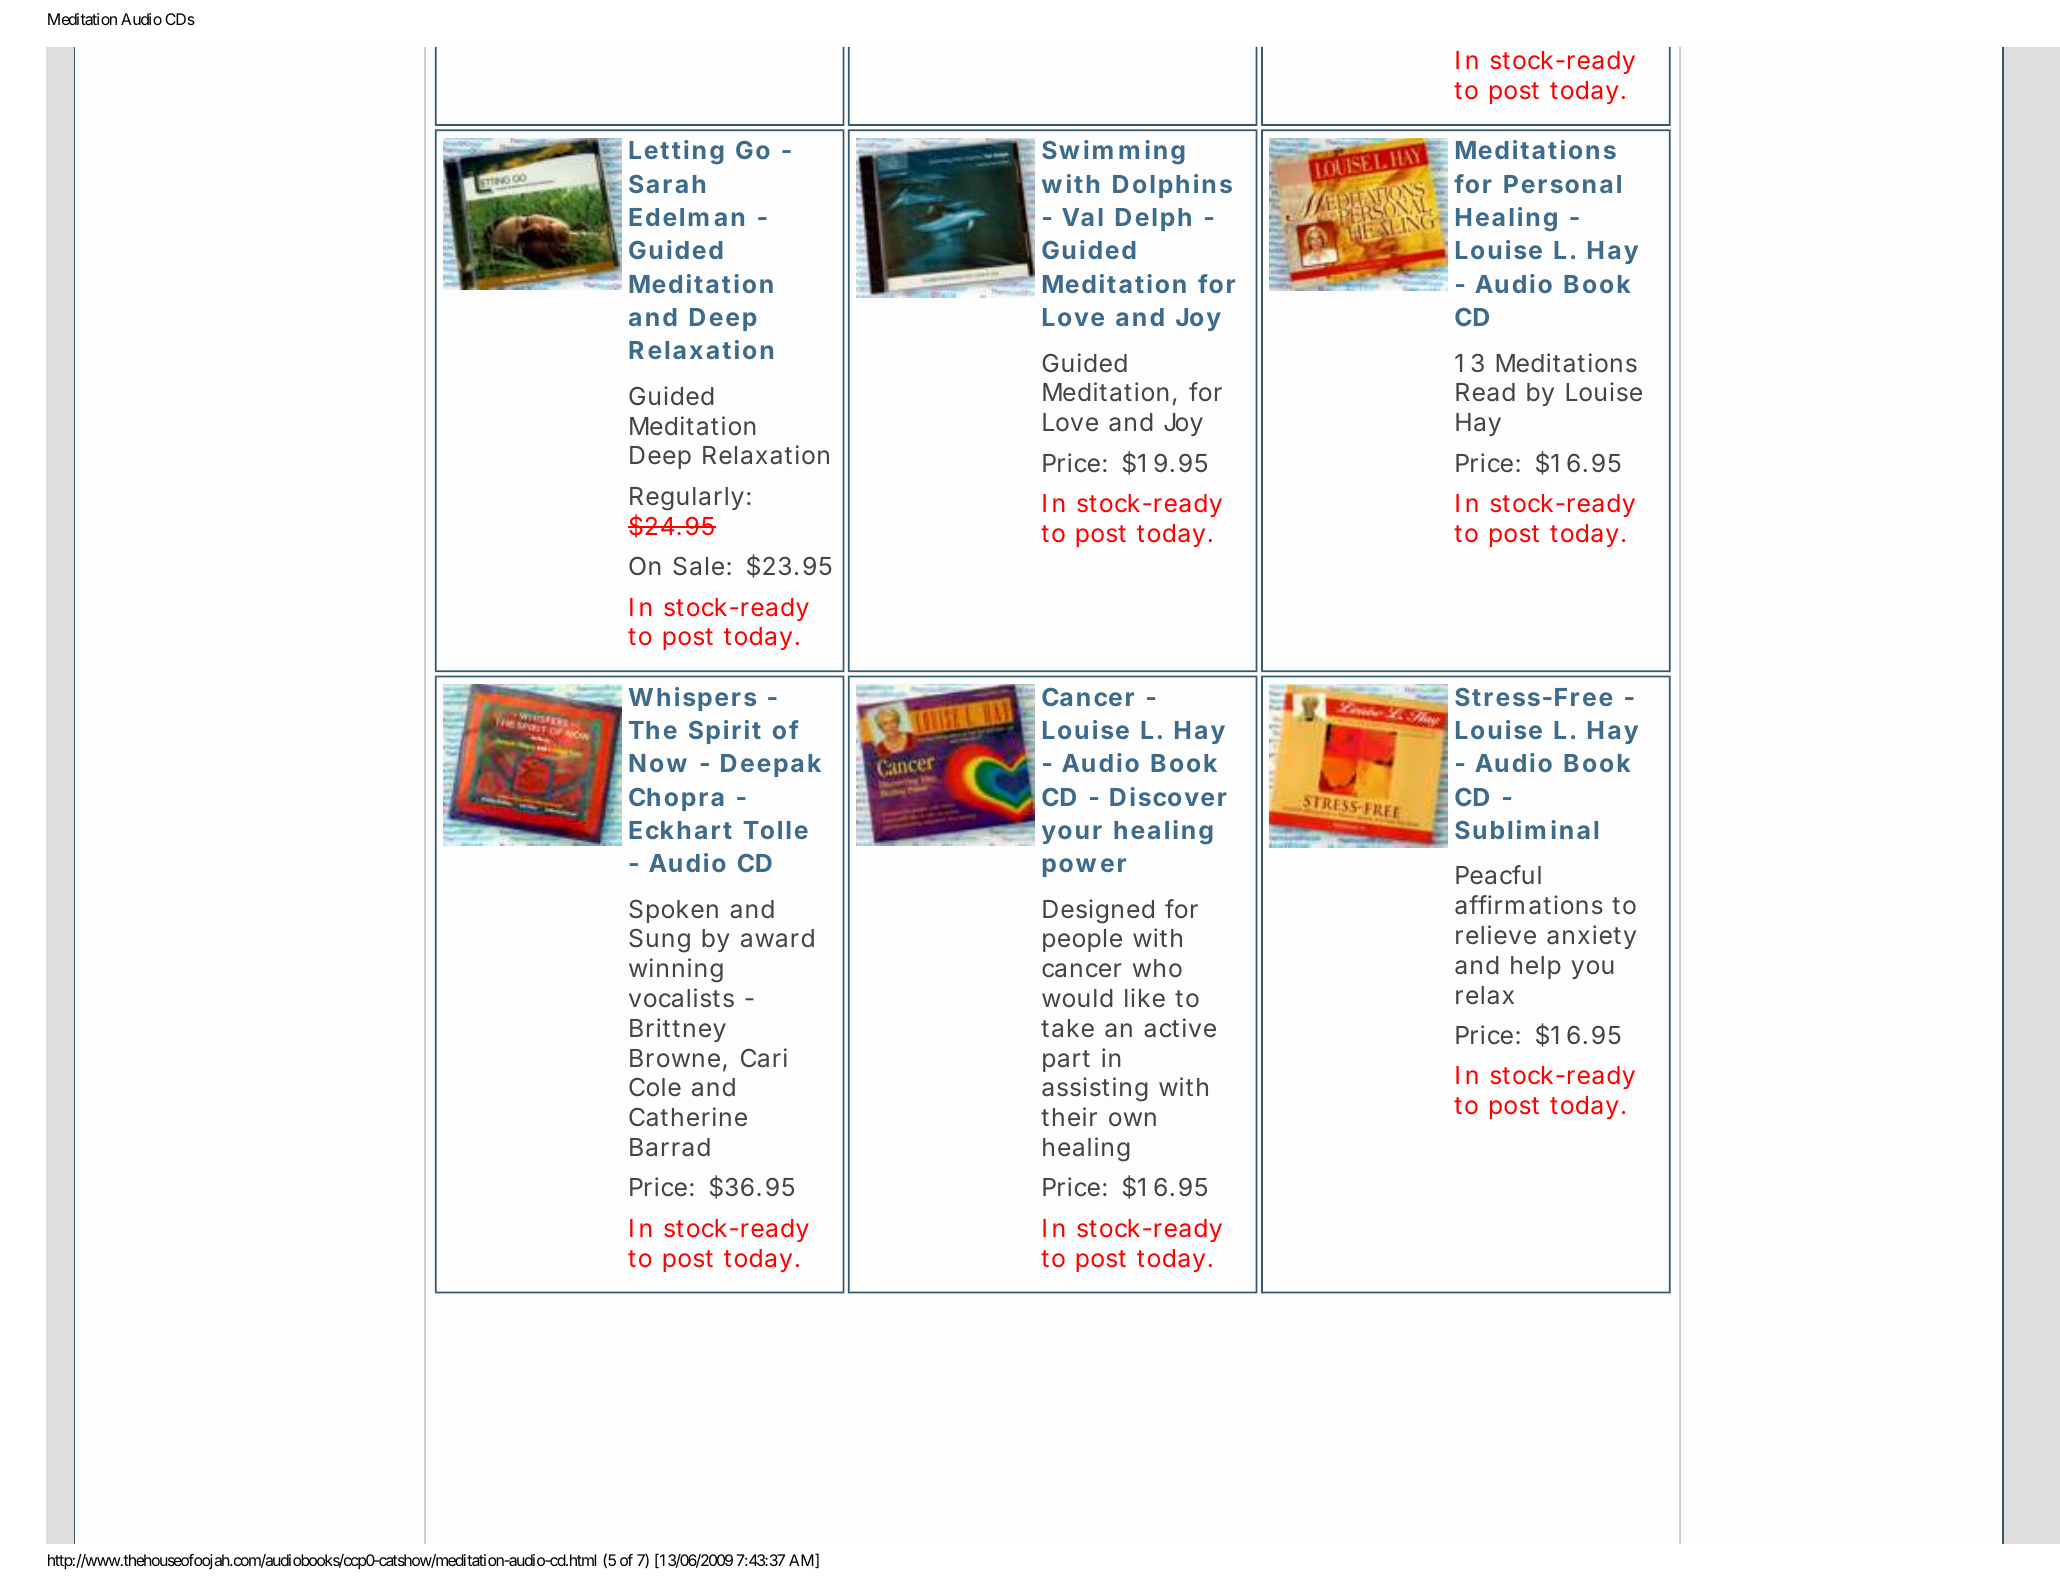 Image resolution: width=2060 pixels, height=1591 pixels. What do you see at coordinates (1113, 152) in the page?
I see `Swimming` at bounding box center [1113, 152].
